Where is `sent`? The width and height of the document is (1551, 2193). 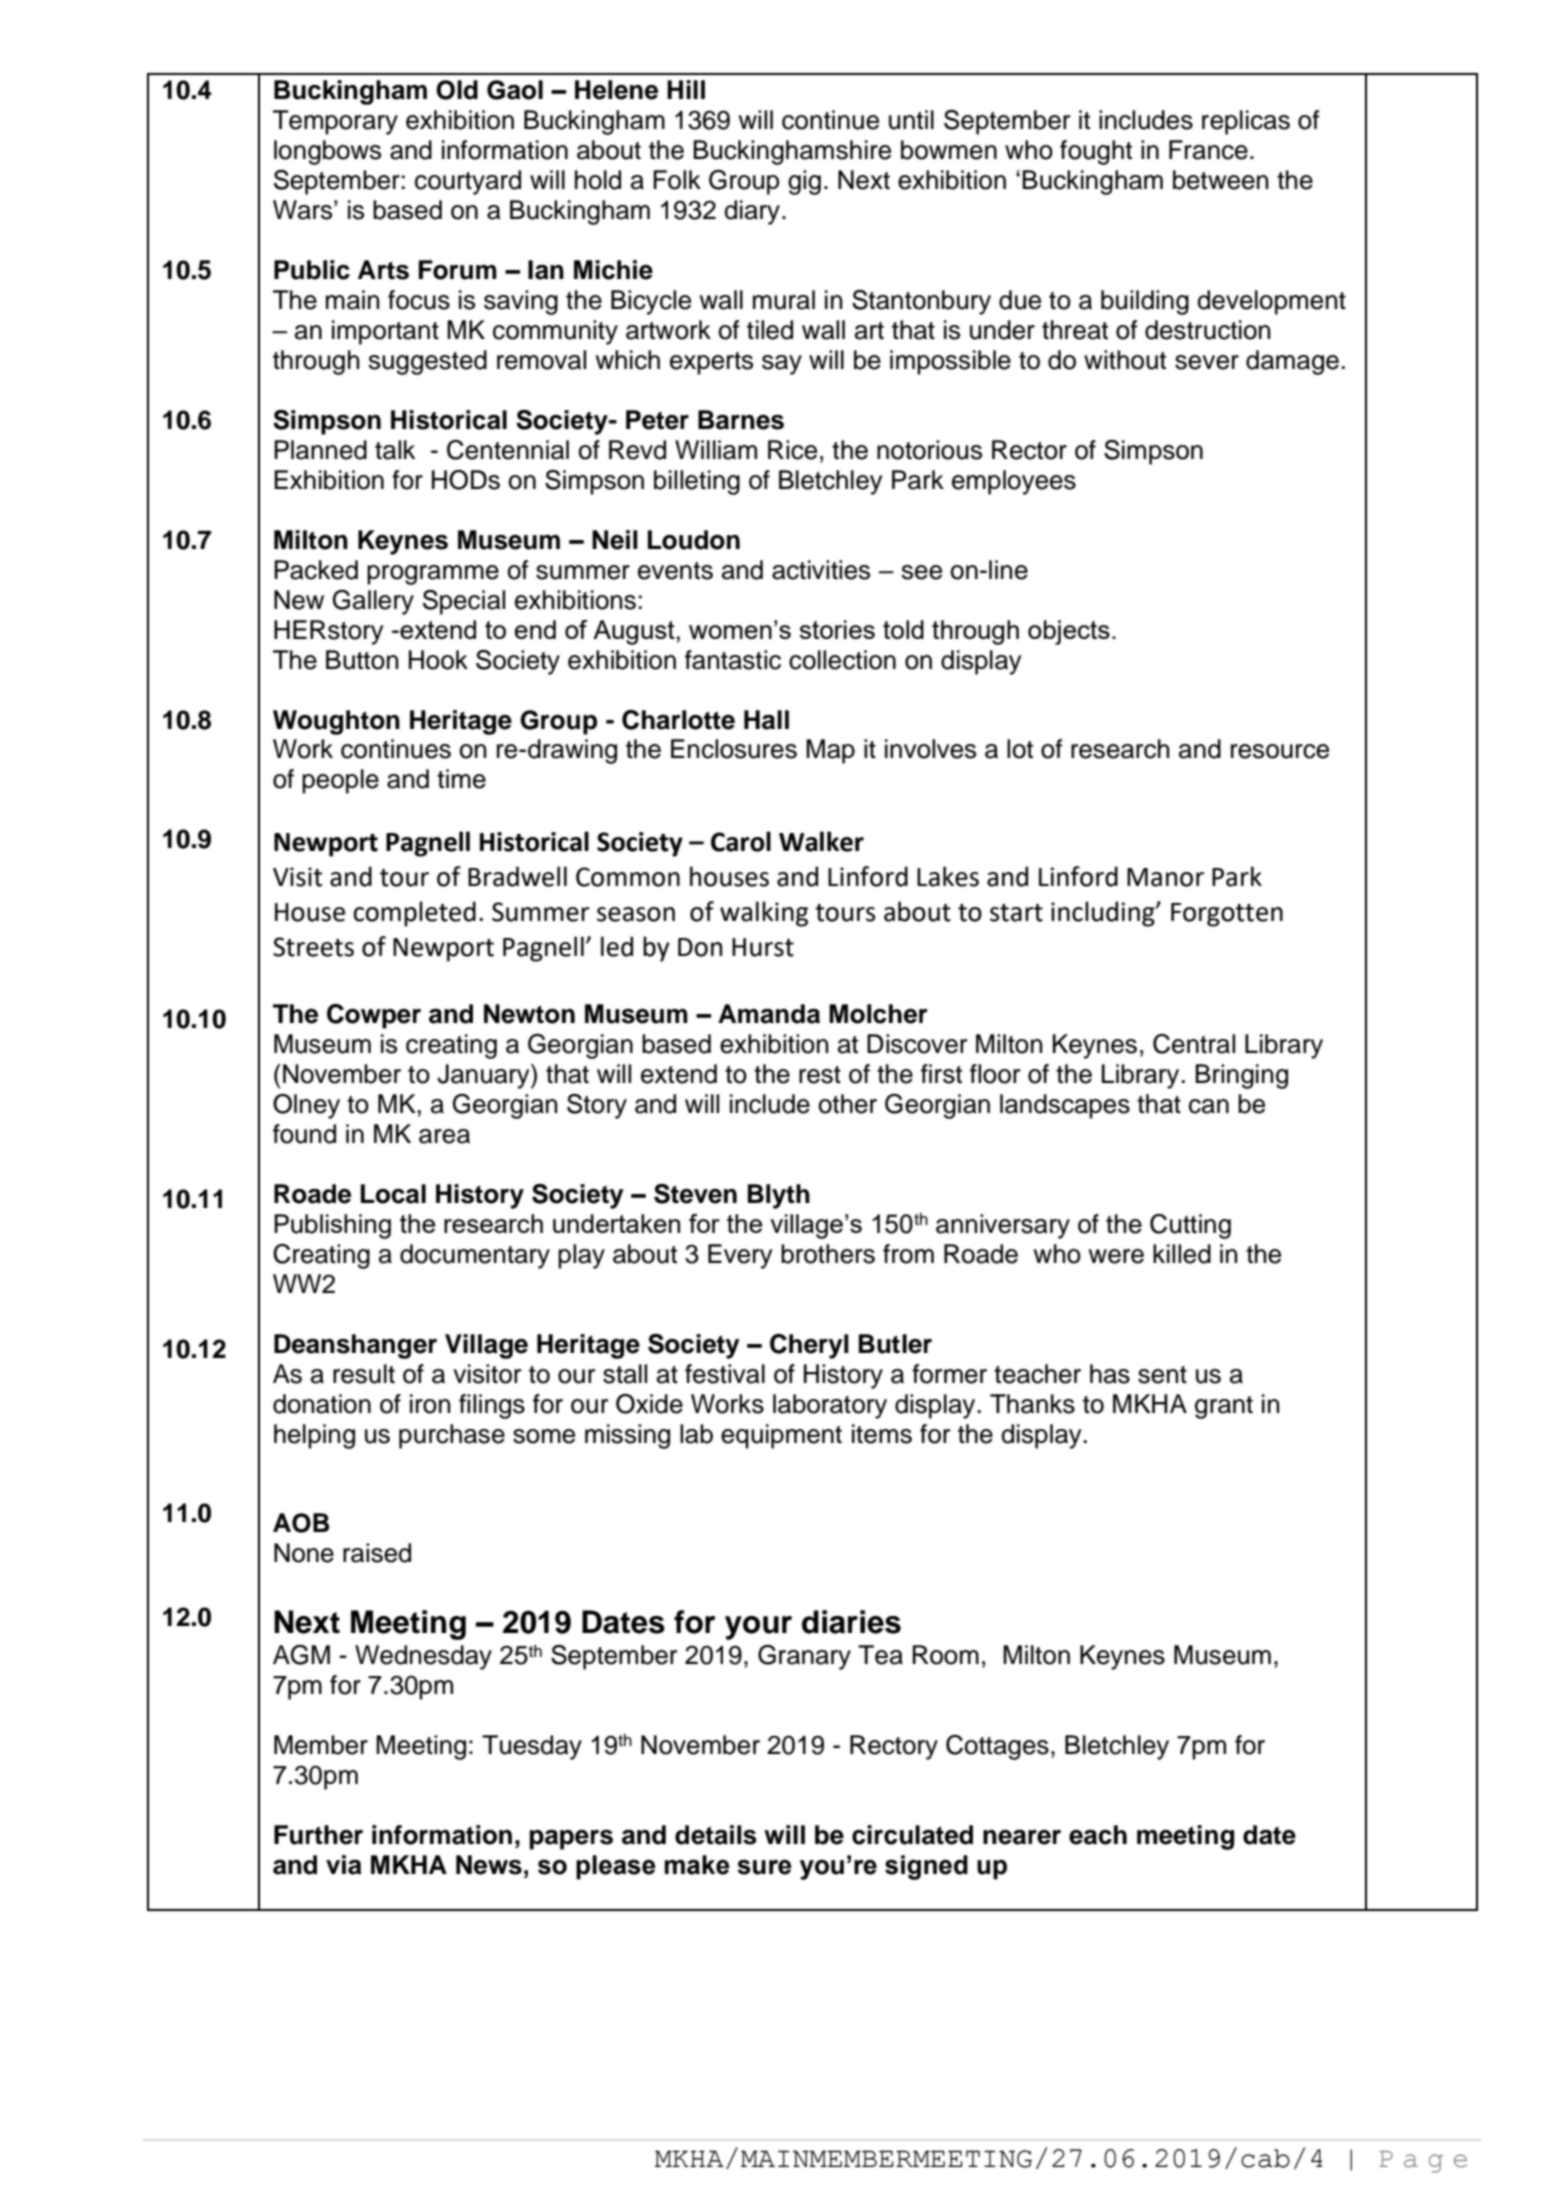
sent is located at coordinates (1162, 1375).
